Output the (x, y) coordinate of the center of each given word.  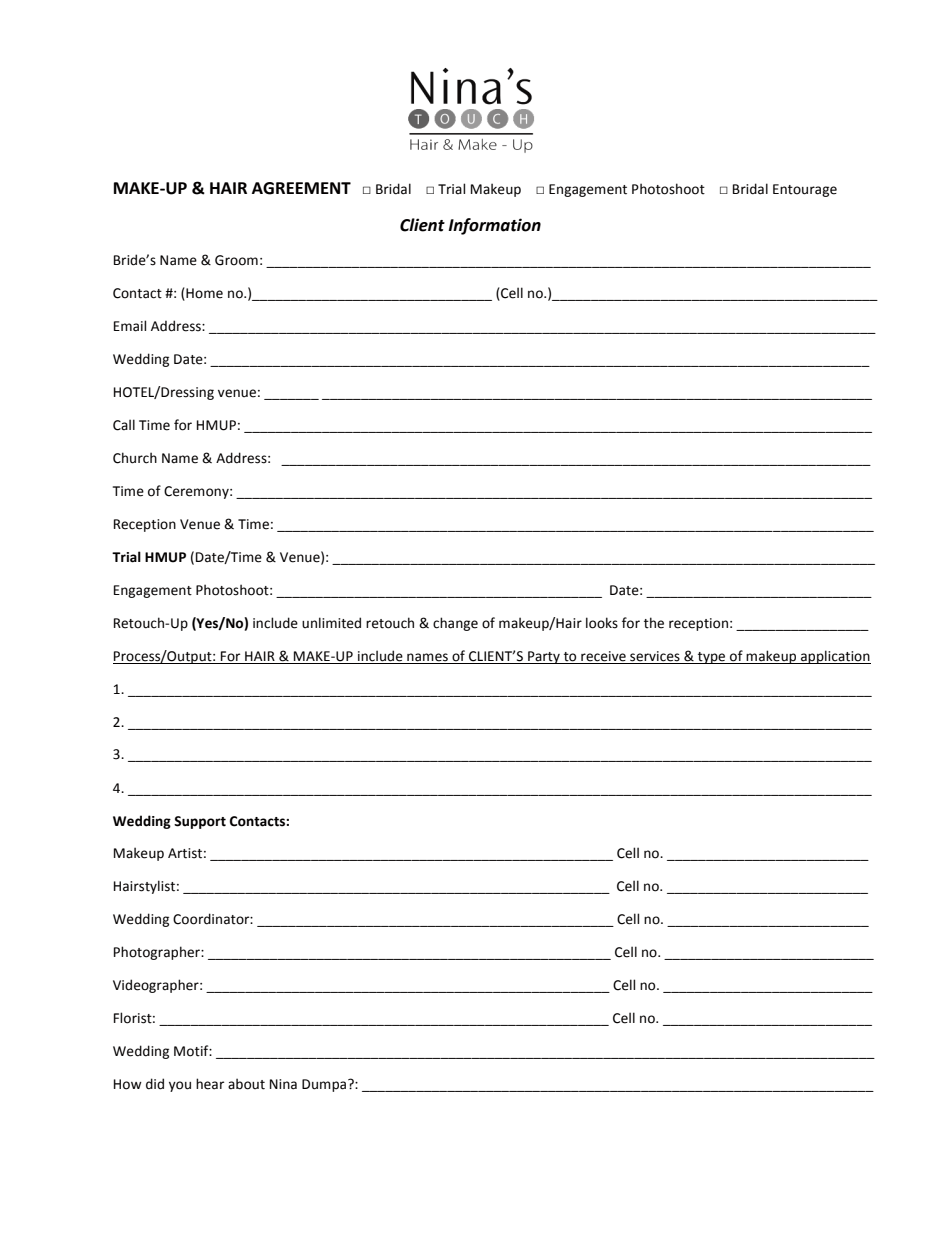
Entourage (805, 190)
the (654, 623)
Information (494, 226)
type (712, 658)
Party (544, 657)
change (455, 624)
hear (210, 1084)
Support (200, 822)
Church (135, 458)
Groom (236, 260)
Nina (283, 1084)
